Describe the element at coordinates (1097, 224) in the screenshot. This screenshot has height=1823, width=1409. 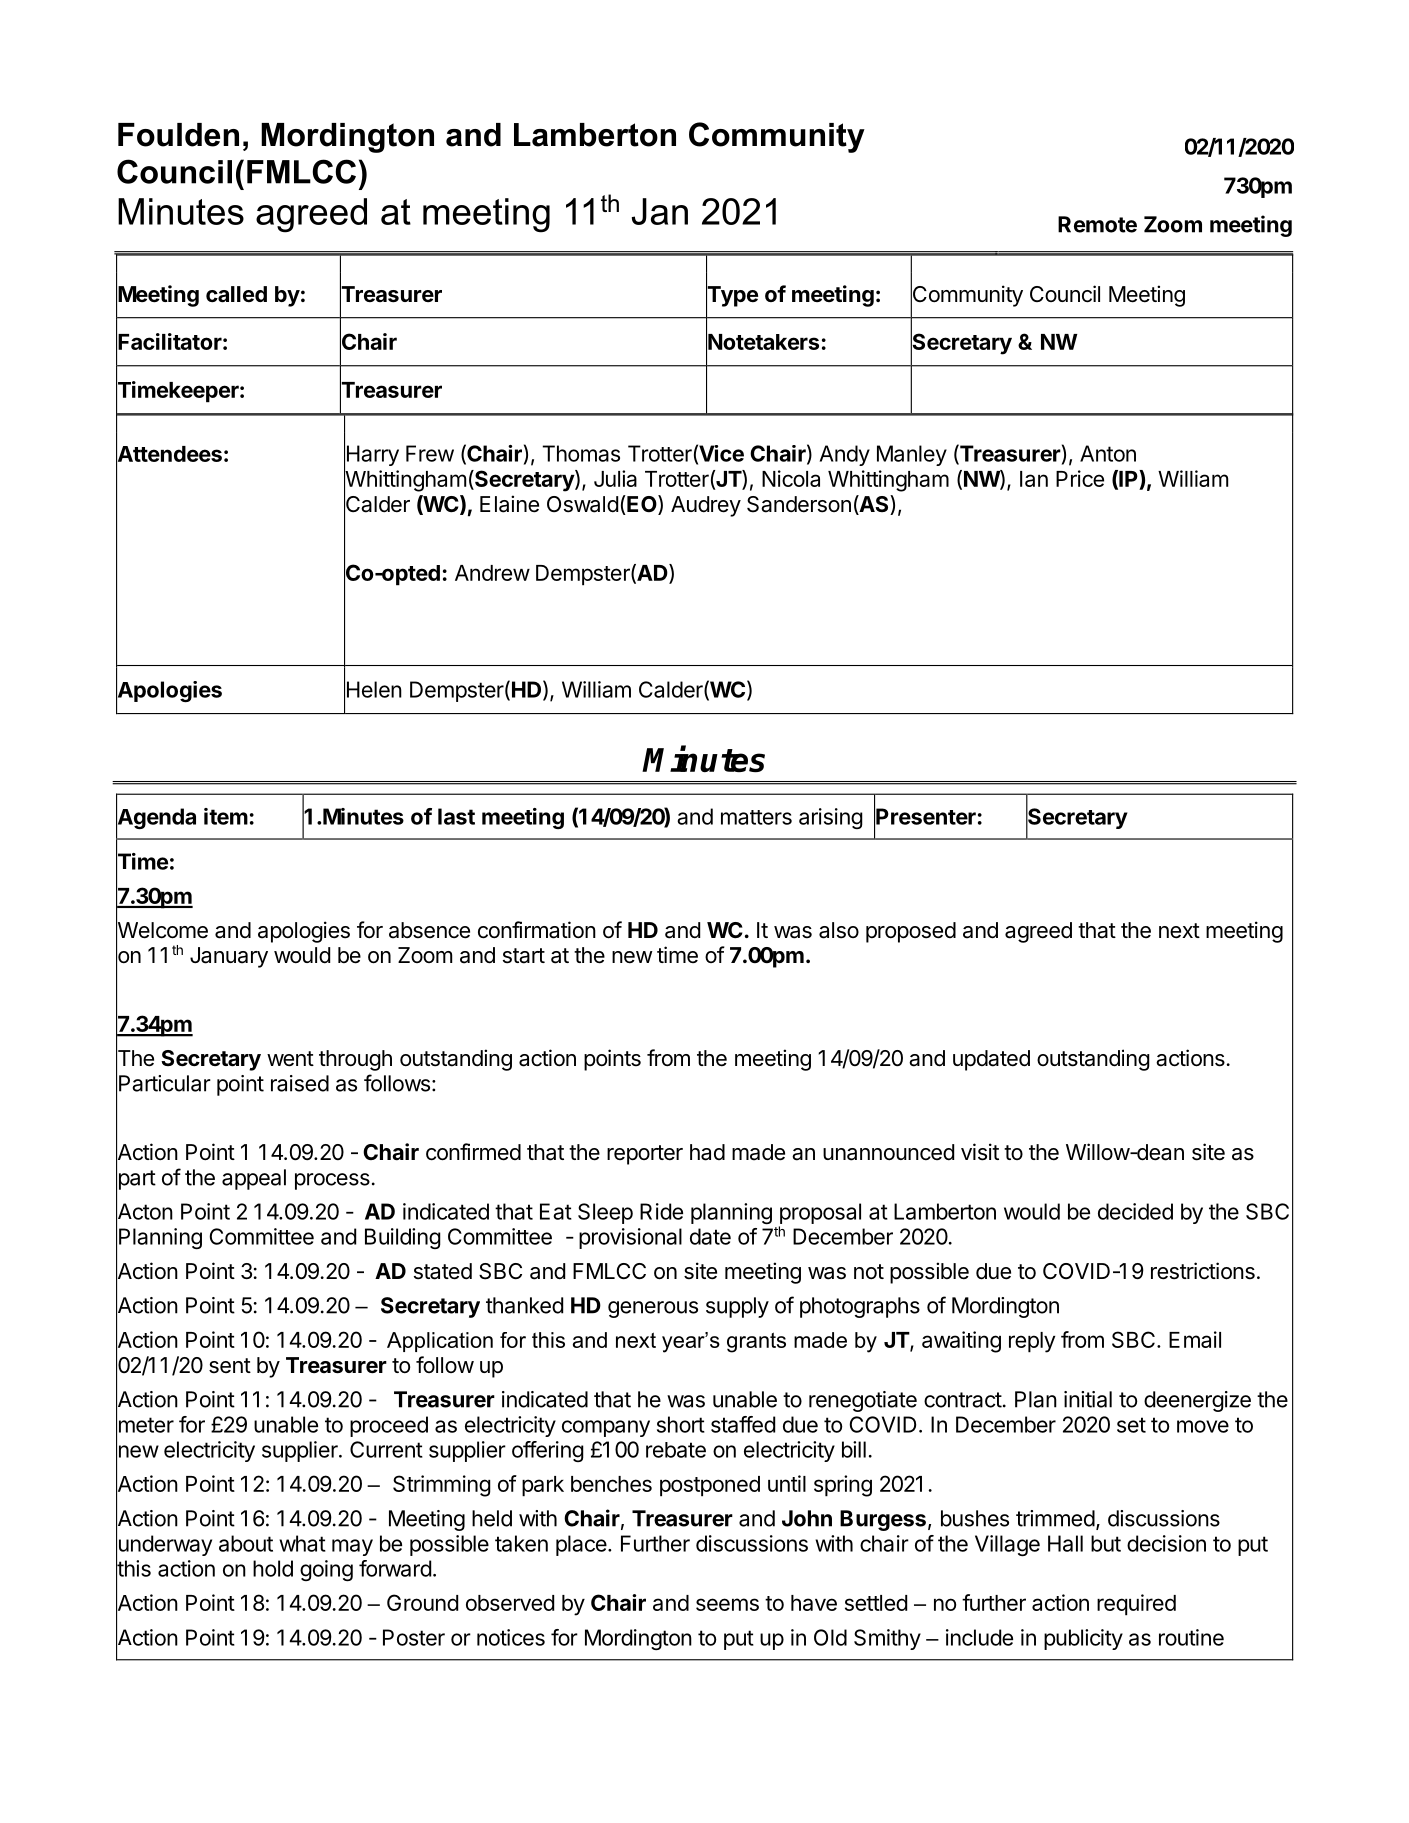
I see `Remote` at that location.
